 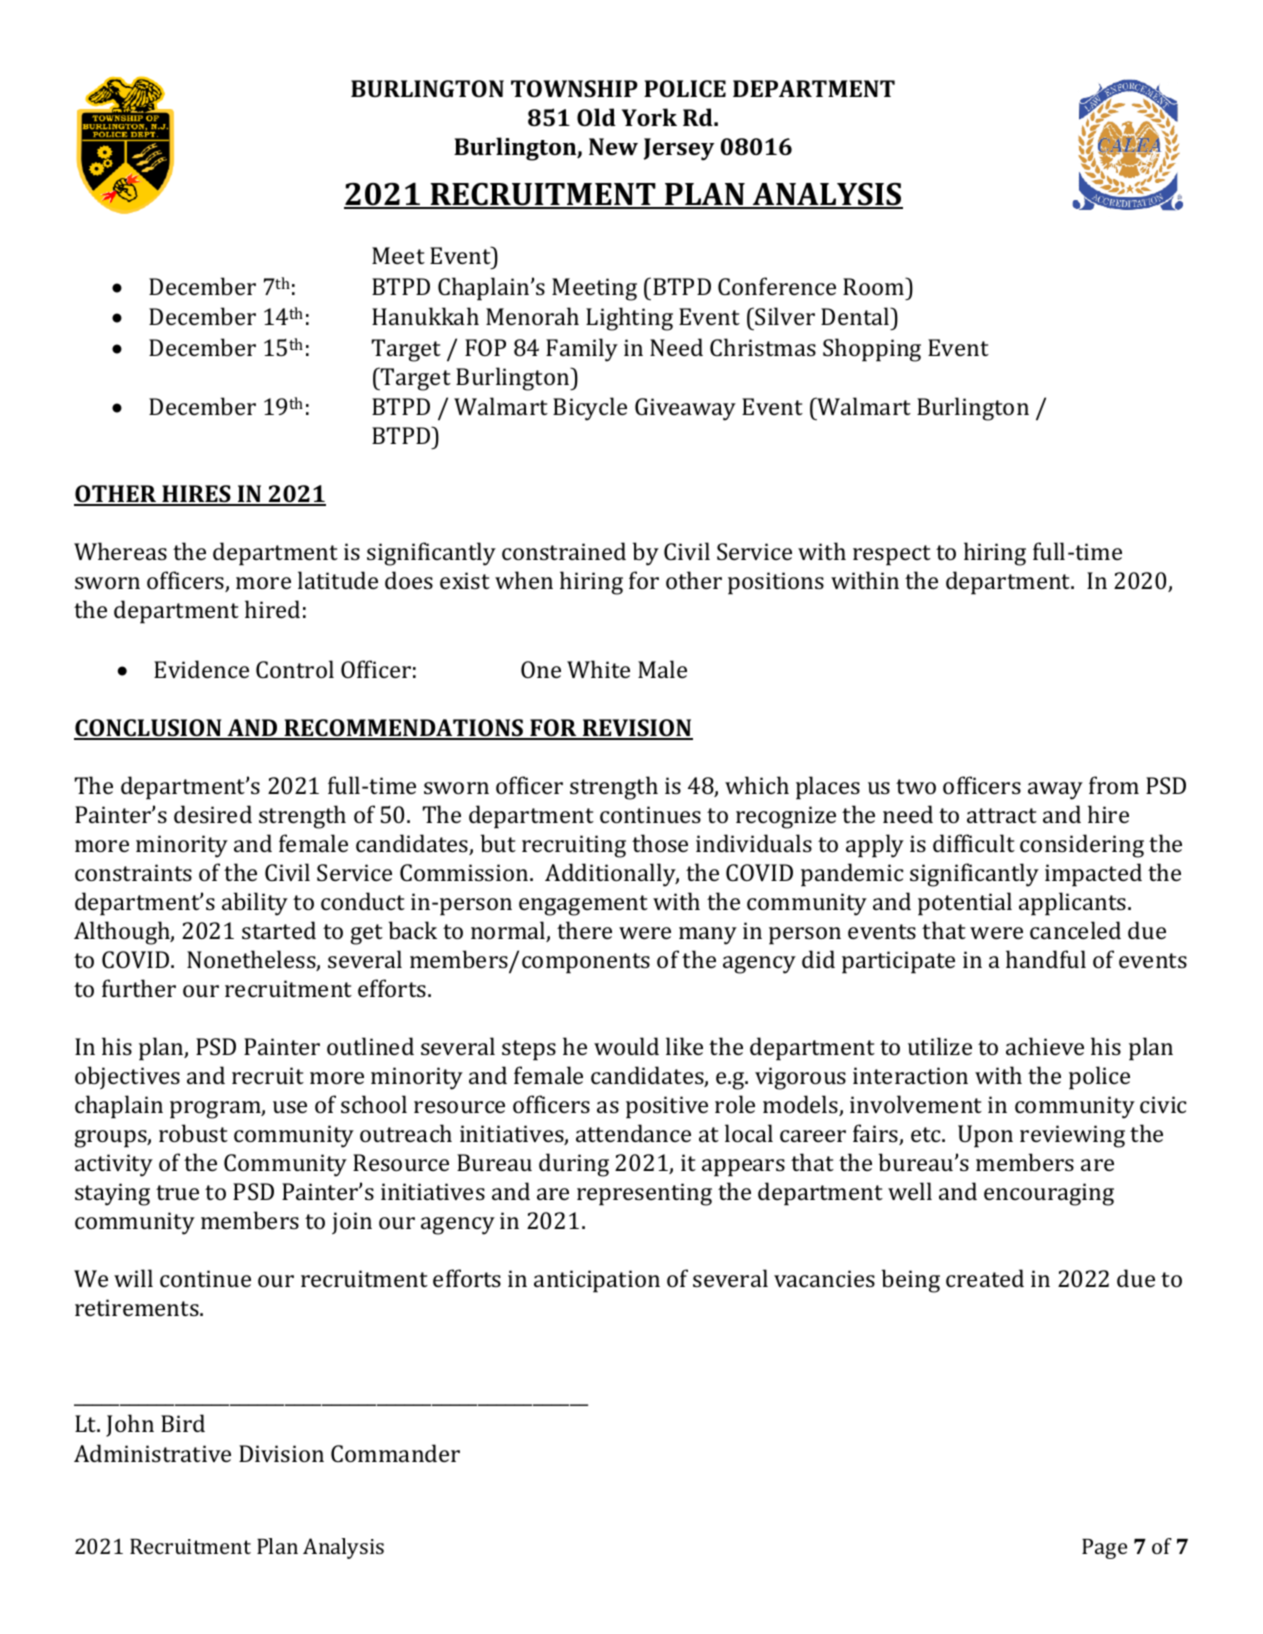 I want to click on York, so click(x=649, y=117).
